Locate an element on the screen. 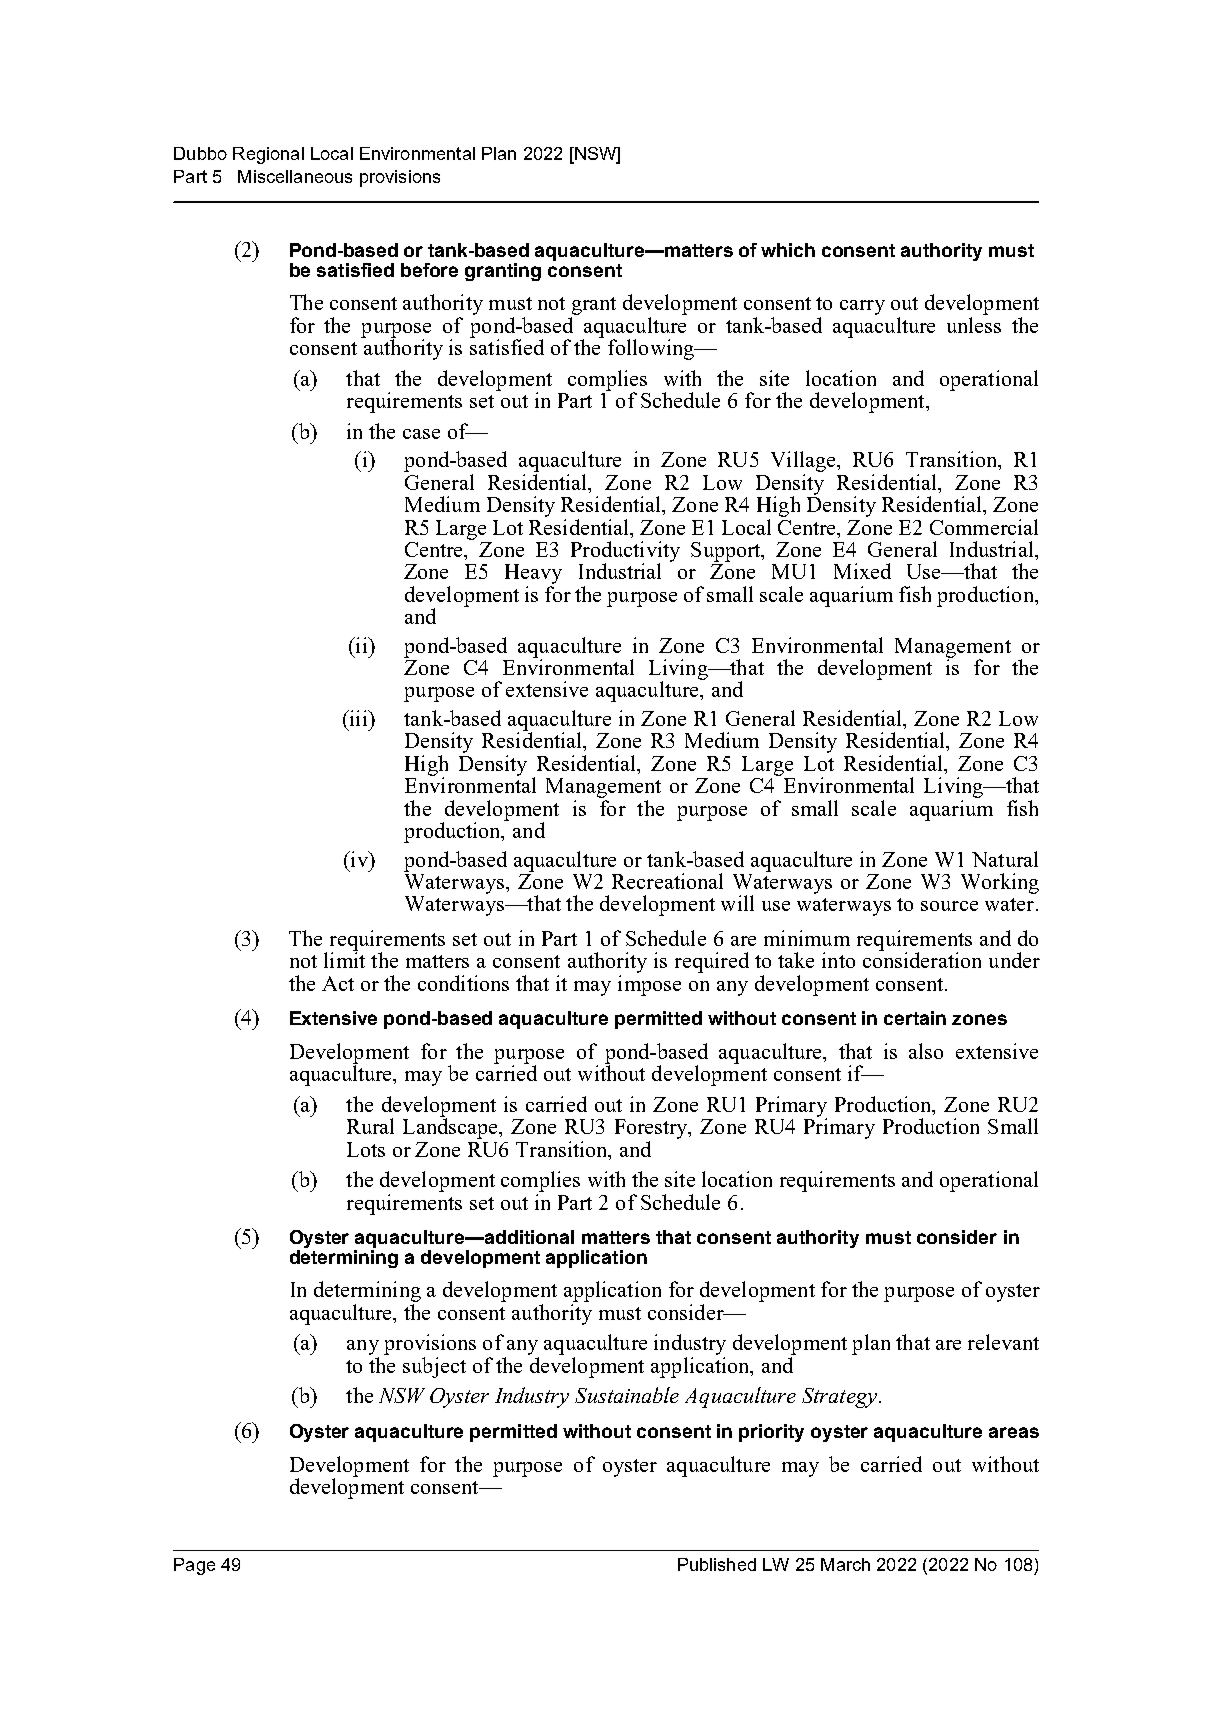 Image resolution: width=1212 pixels, height=1715 pixels. Published is located at coordinates (717, 1564).
